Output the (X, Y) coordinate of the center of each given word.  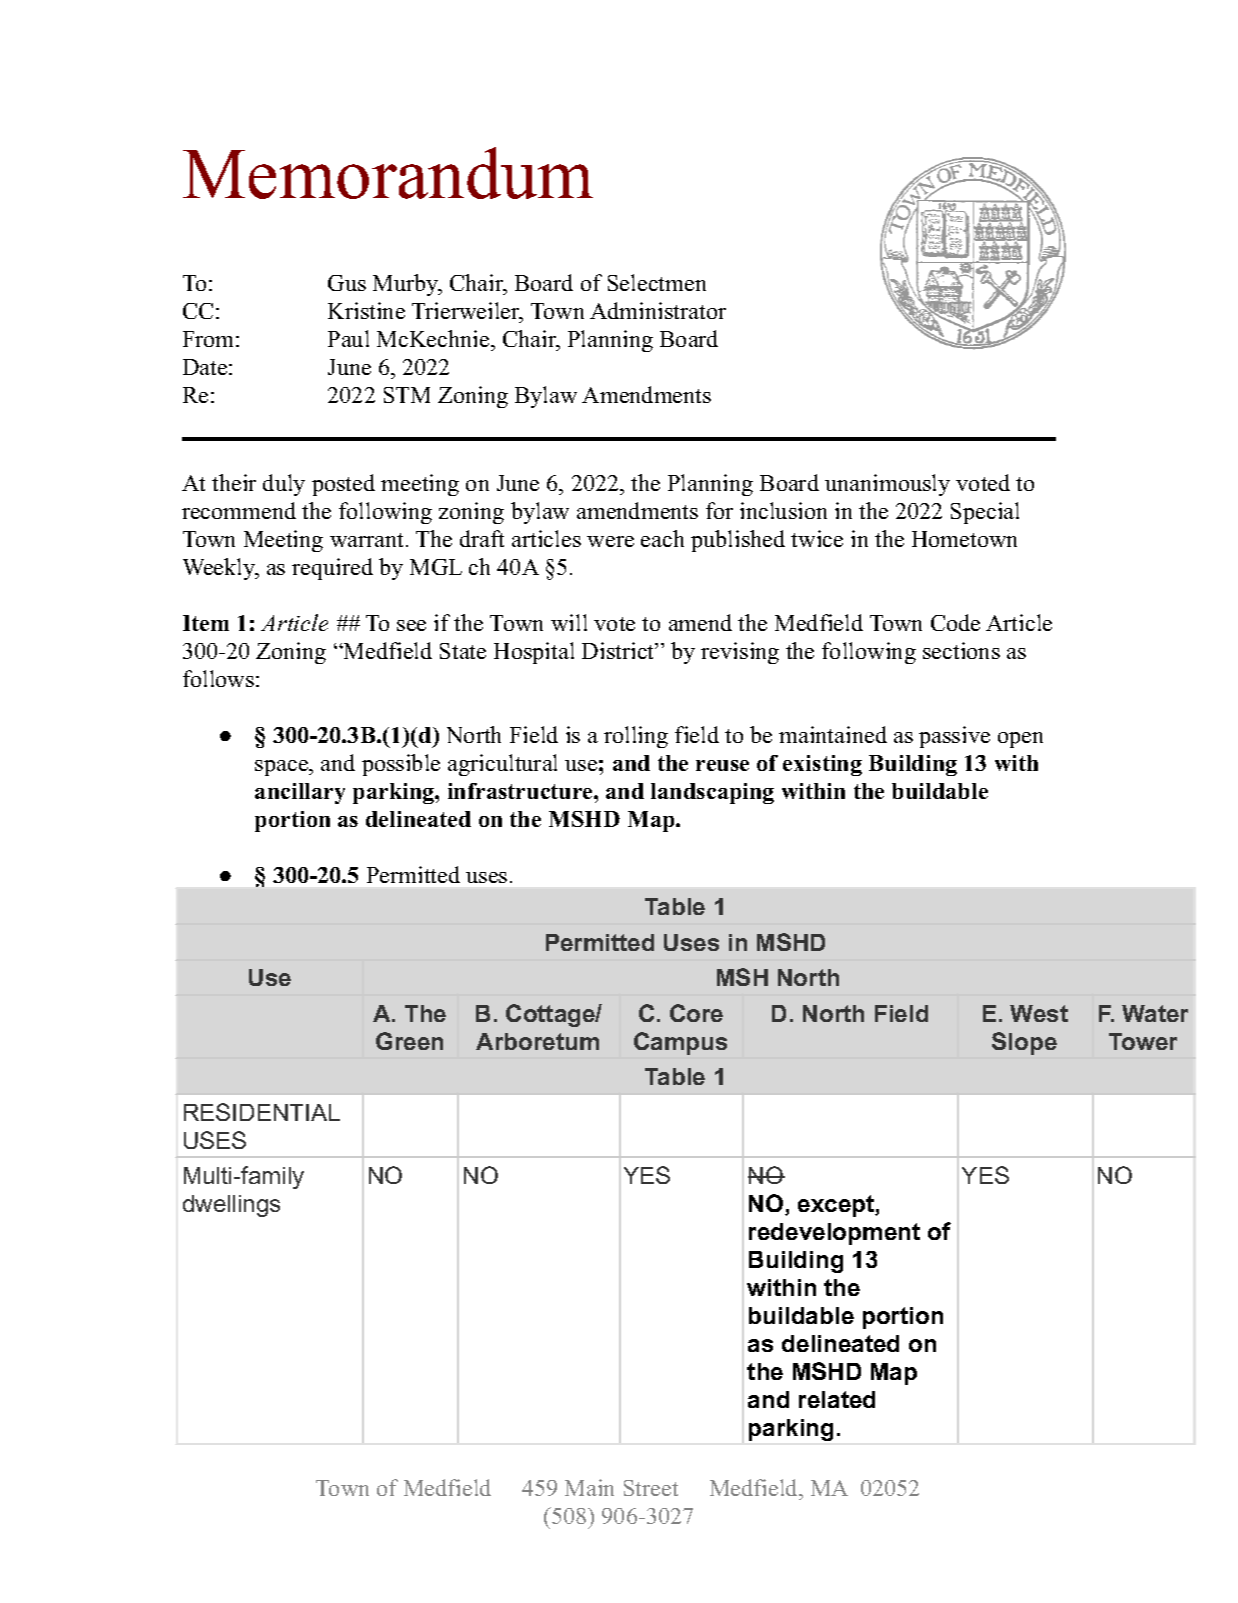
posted (343, 485)
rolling (636, 737)
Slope (1024, 1043)
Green (409, 1041)
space (283, 768)
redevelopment (834, 1234)
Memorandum (388, 173)
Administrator (658, 310)
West (1039, 1013)
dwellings (231, 1206)
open (1020, 740)
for (719, 510)
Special (985, 513)
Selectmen (657, 282)
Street (651, 1488)
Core (696, 1013)
